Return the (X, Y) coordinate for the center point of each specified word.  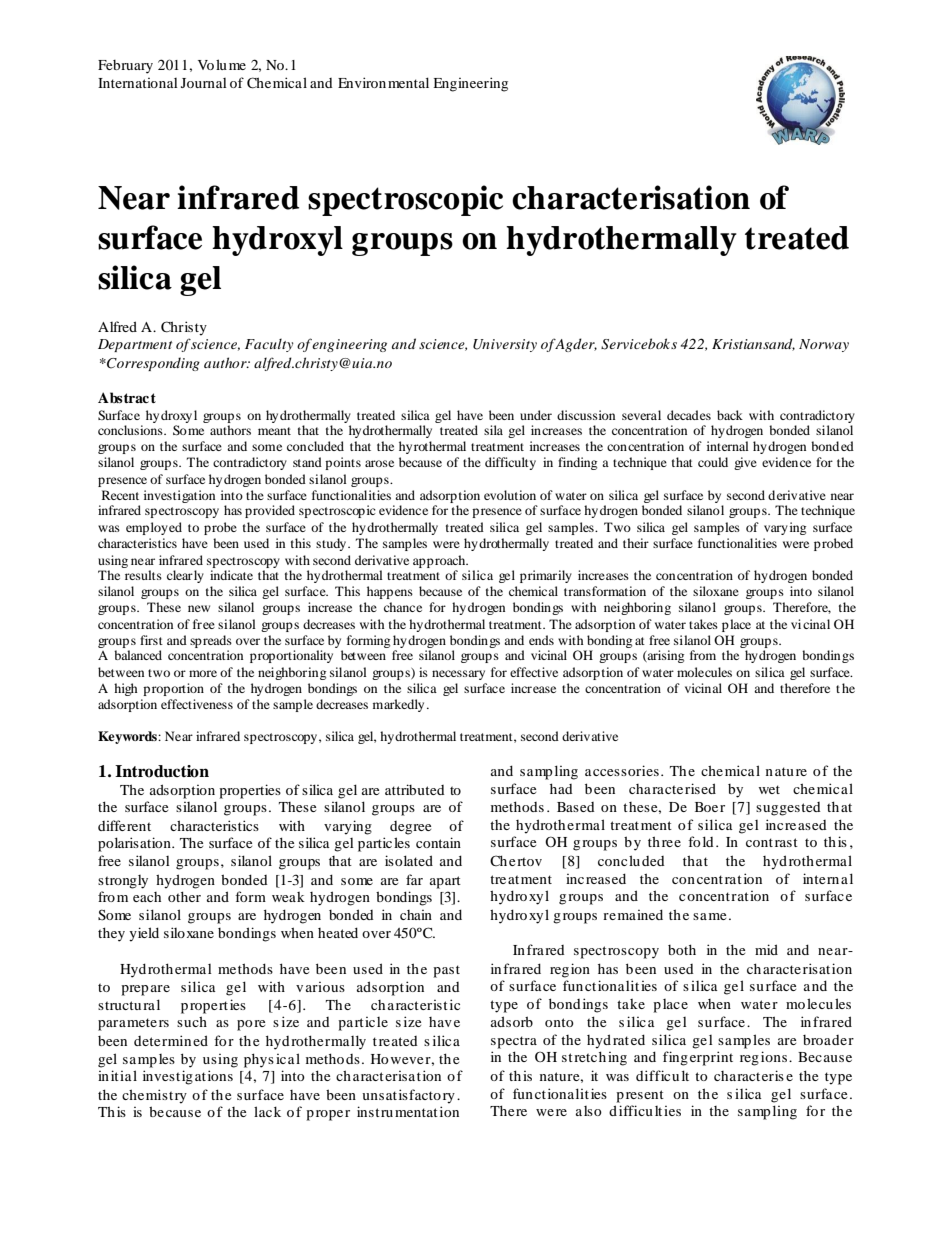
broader (828, 1040)
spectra (514, 1042)
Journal (204, 83)
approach (440, 561)
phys (259, 1060)
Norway (824, 345)
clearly (185, 576)
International (138, 83)
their (636, 543)
